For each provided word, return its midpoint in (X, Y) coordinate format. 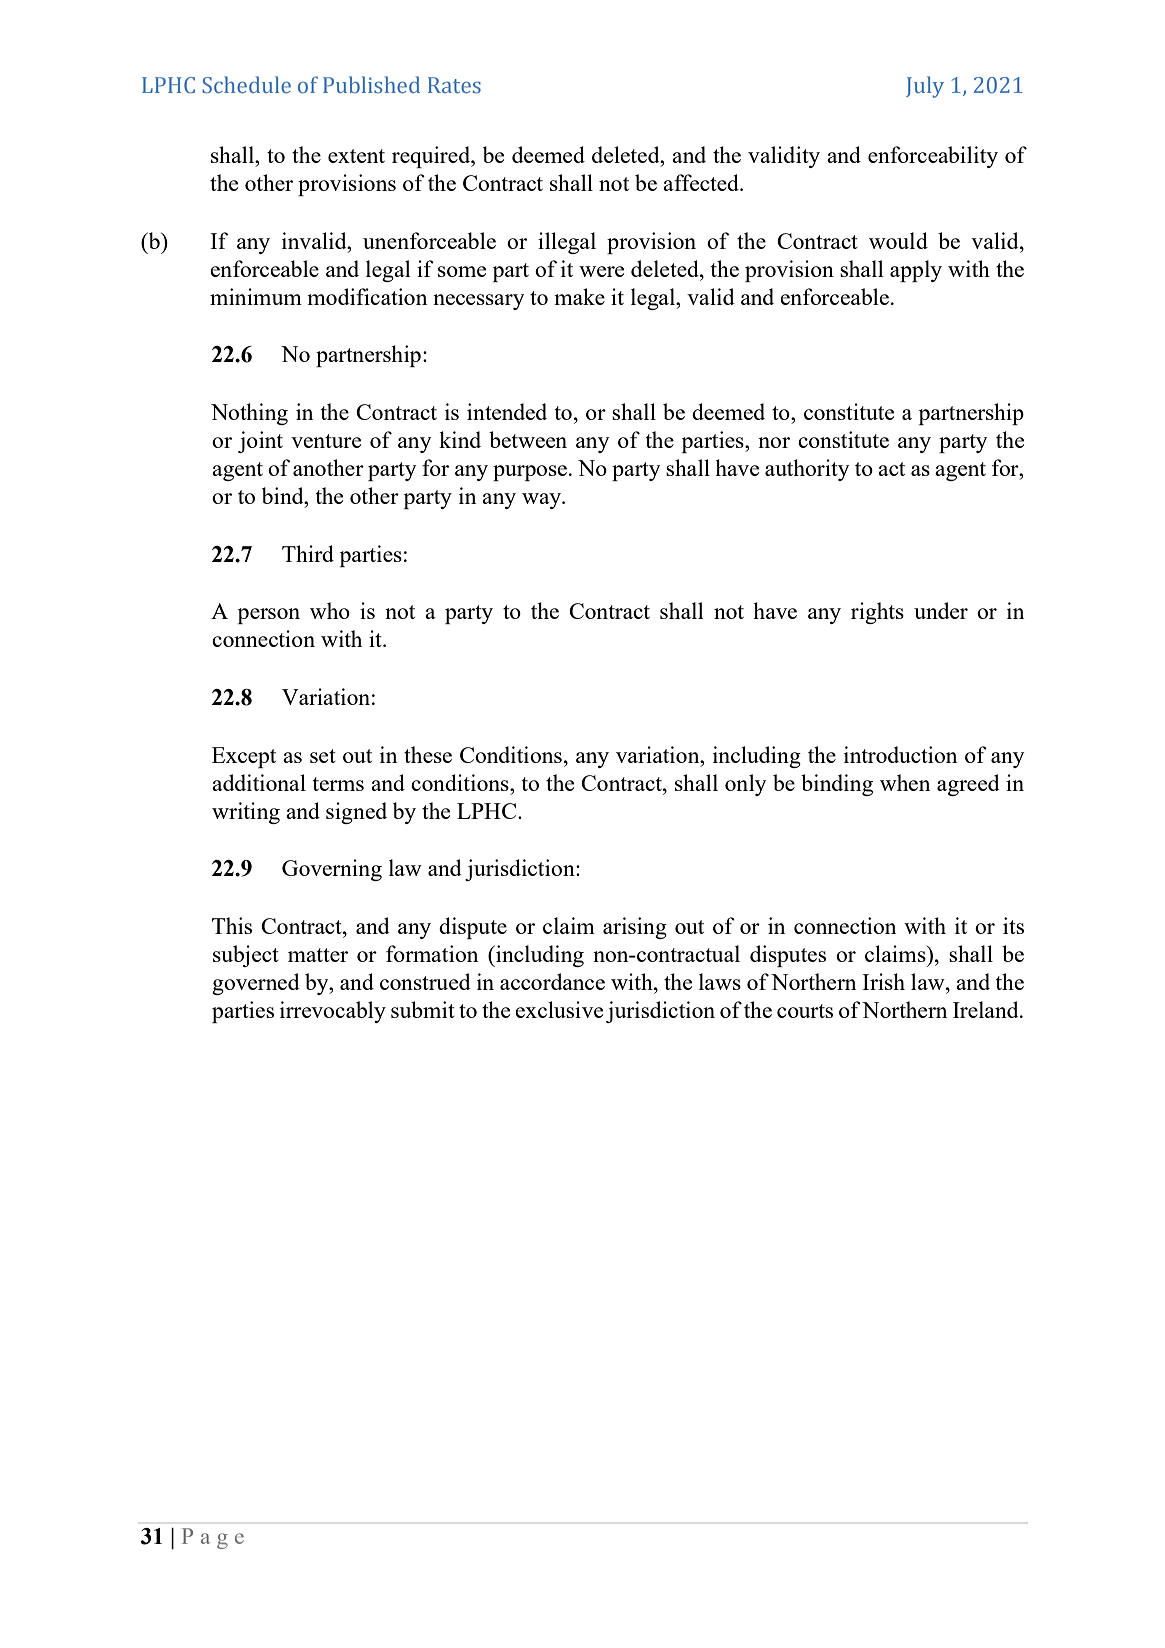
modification (367, 296)
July (925, 87)
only (745, 785)
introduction (900, 754)
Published (371, 84)
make (579, 296)
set (323, 756)
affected (702, 182)
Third (308, 553)
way (543, 501)
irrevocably (333, 1012)
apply (916, 271)
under (941, 610)
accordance (552, 981)
